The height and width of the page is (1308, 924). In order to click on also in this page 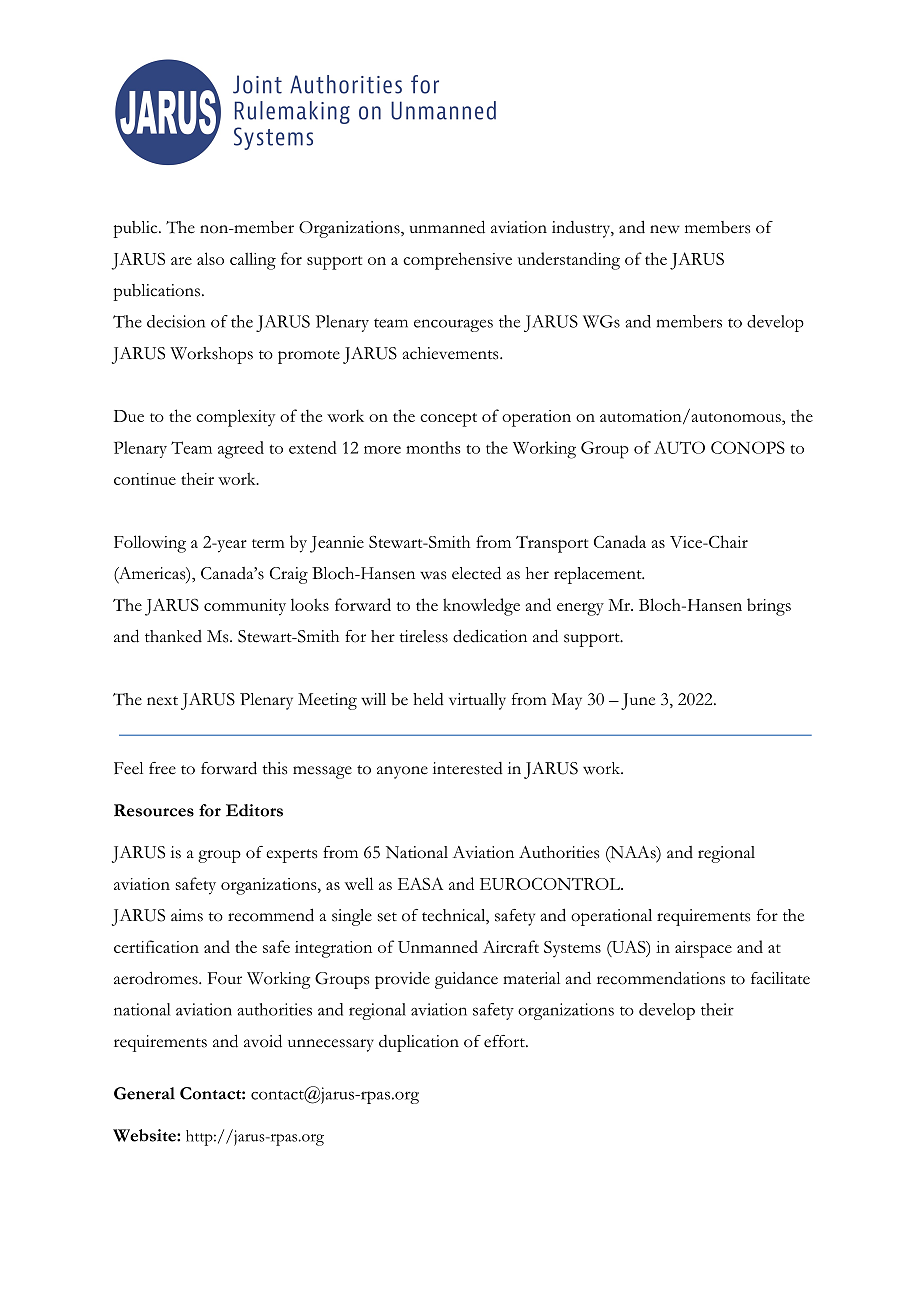, I will do `click(210, 258)`.
